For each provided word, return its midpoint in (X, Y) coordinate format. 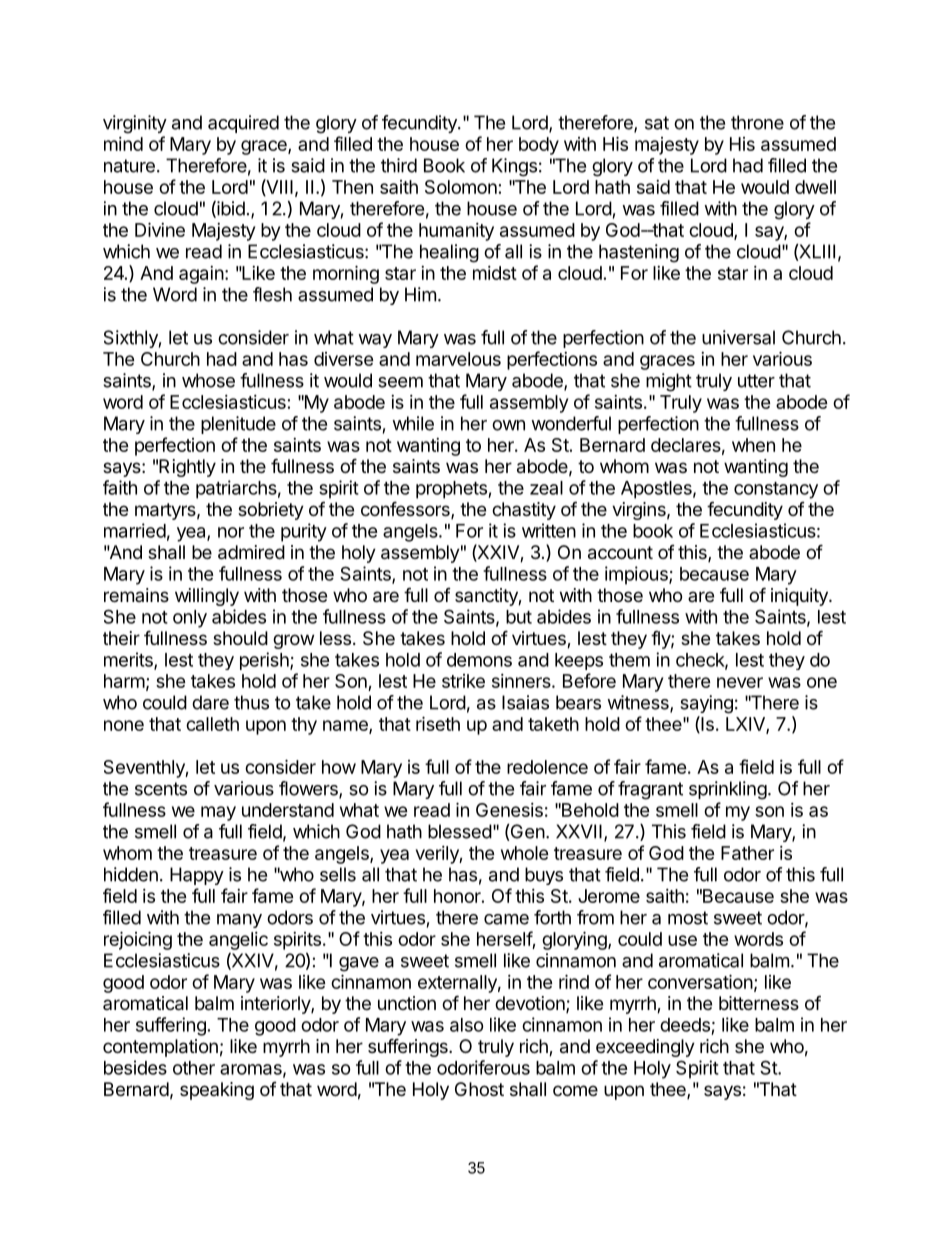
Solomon (461, 187)
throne (757, 122)
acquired (243, 124)
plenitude (238, 425)
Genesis (509, 810)
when (753, 445)
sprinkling (728, 790)
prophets (452, 490)
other (194, 1068)
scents (161, 789)
